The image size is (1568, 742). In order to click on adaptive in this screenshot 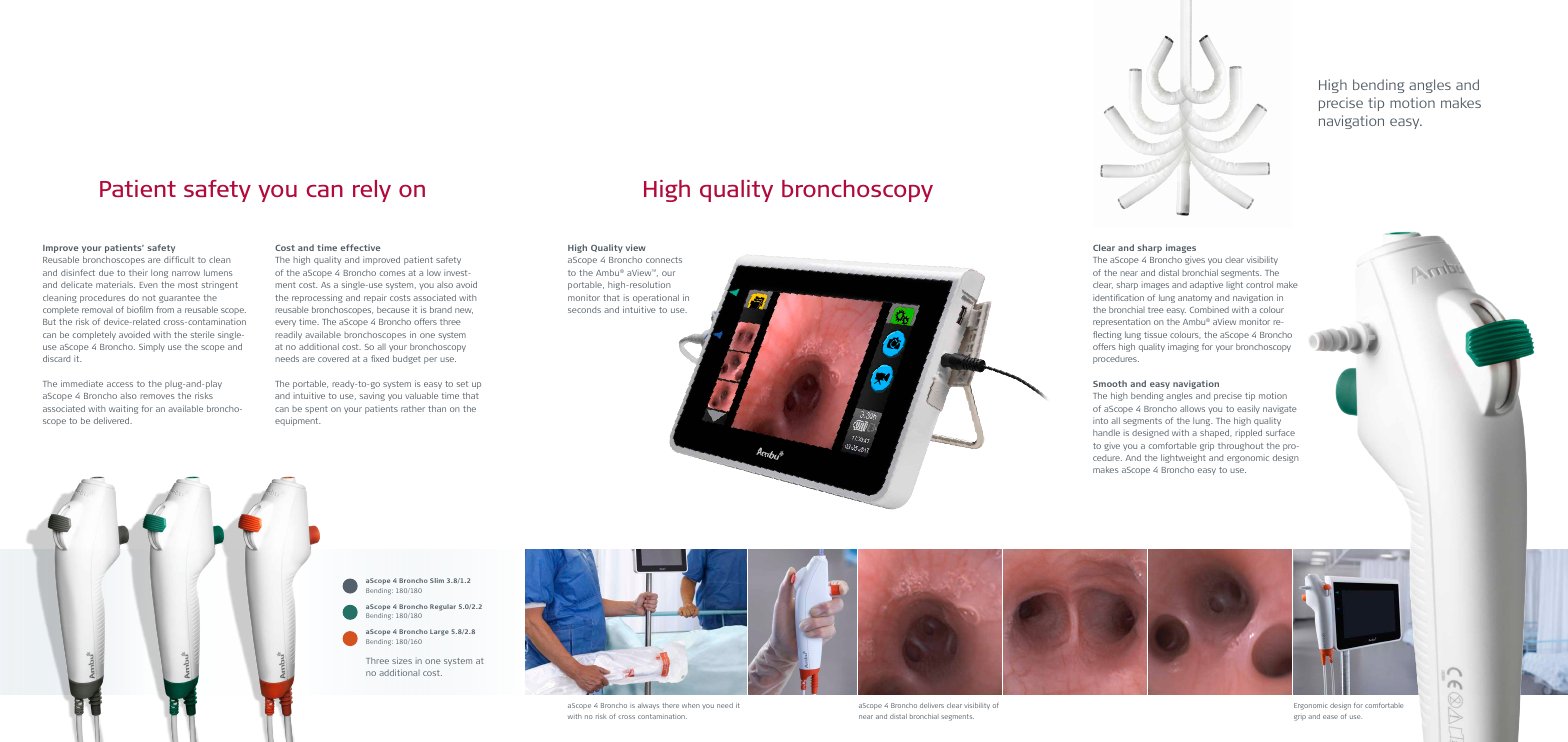, I will do `click(1206, 285)`.
